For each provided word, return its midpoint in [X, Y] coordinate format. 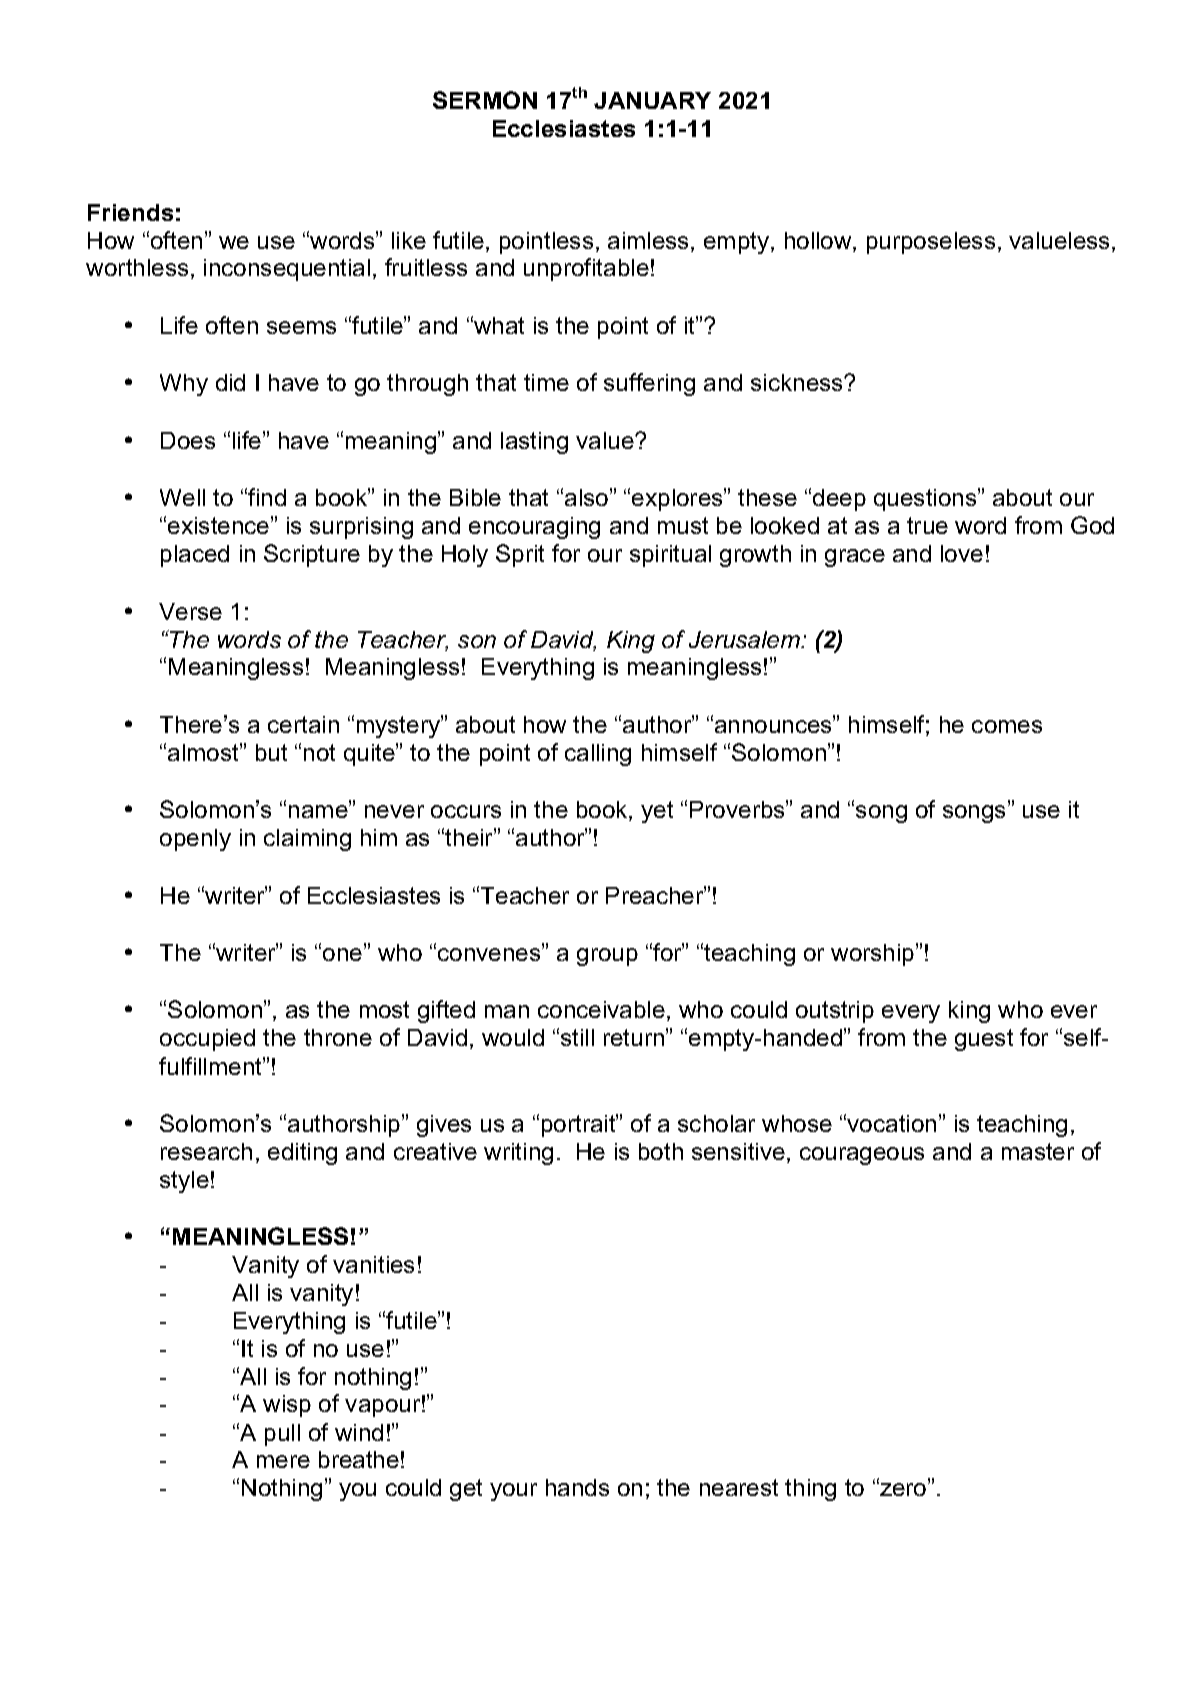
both [661, 1151]
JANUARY [652, 100]
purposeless [931, 243]
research [206, 1151]
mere [283, 1461]
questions [926, 499]
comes [1007, 726]
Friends [130, 212]
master [1038, 1151]
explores [678, 499]
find [267, 497]
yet [657, 812]
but [271, 752]
